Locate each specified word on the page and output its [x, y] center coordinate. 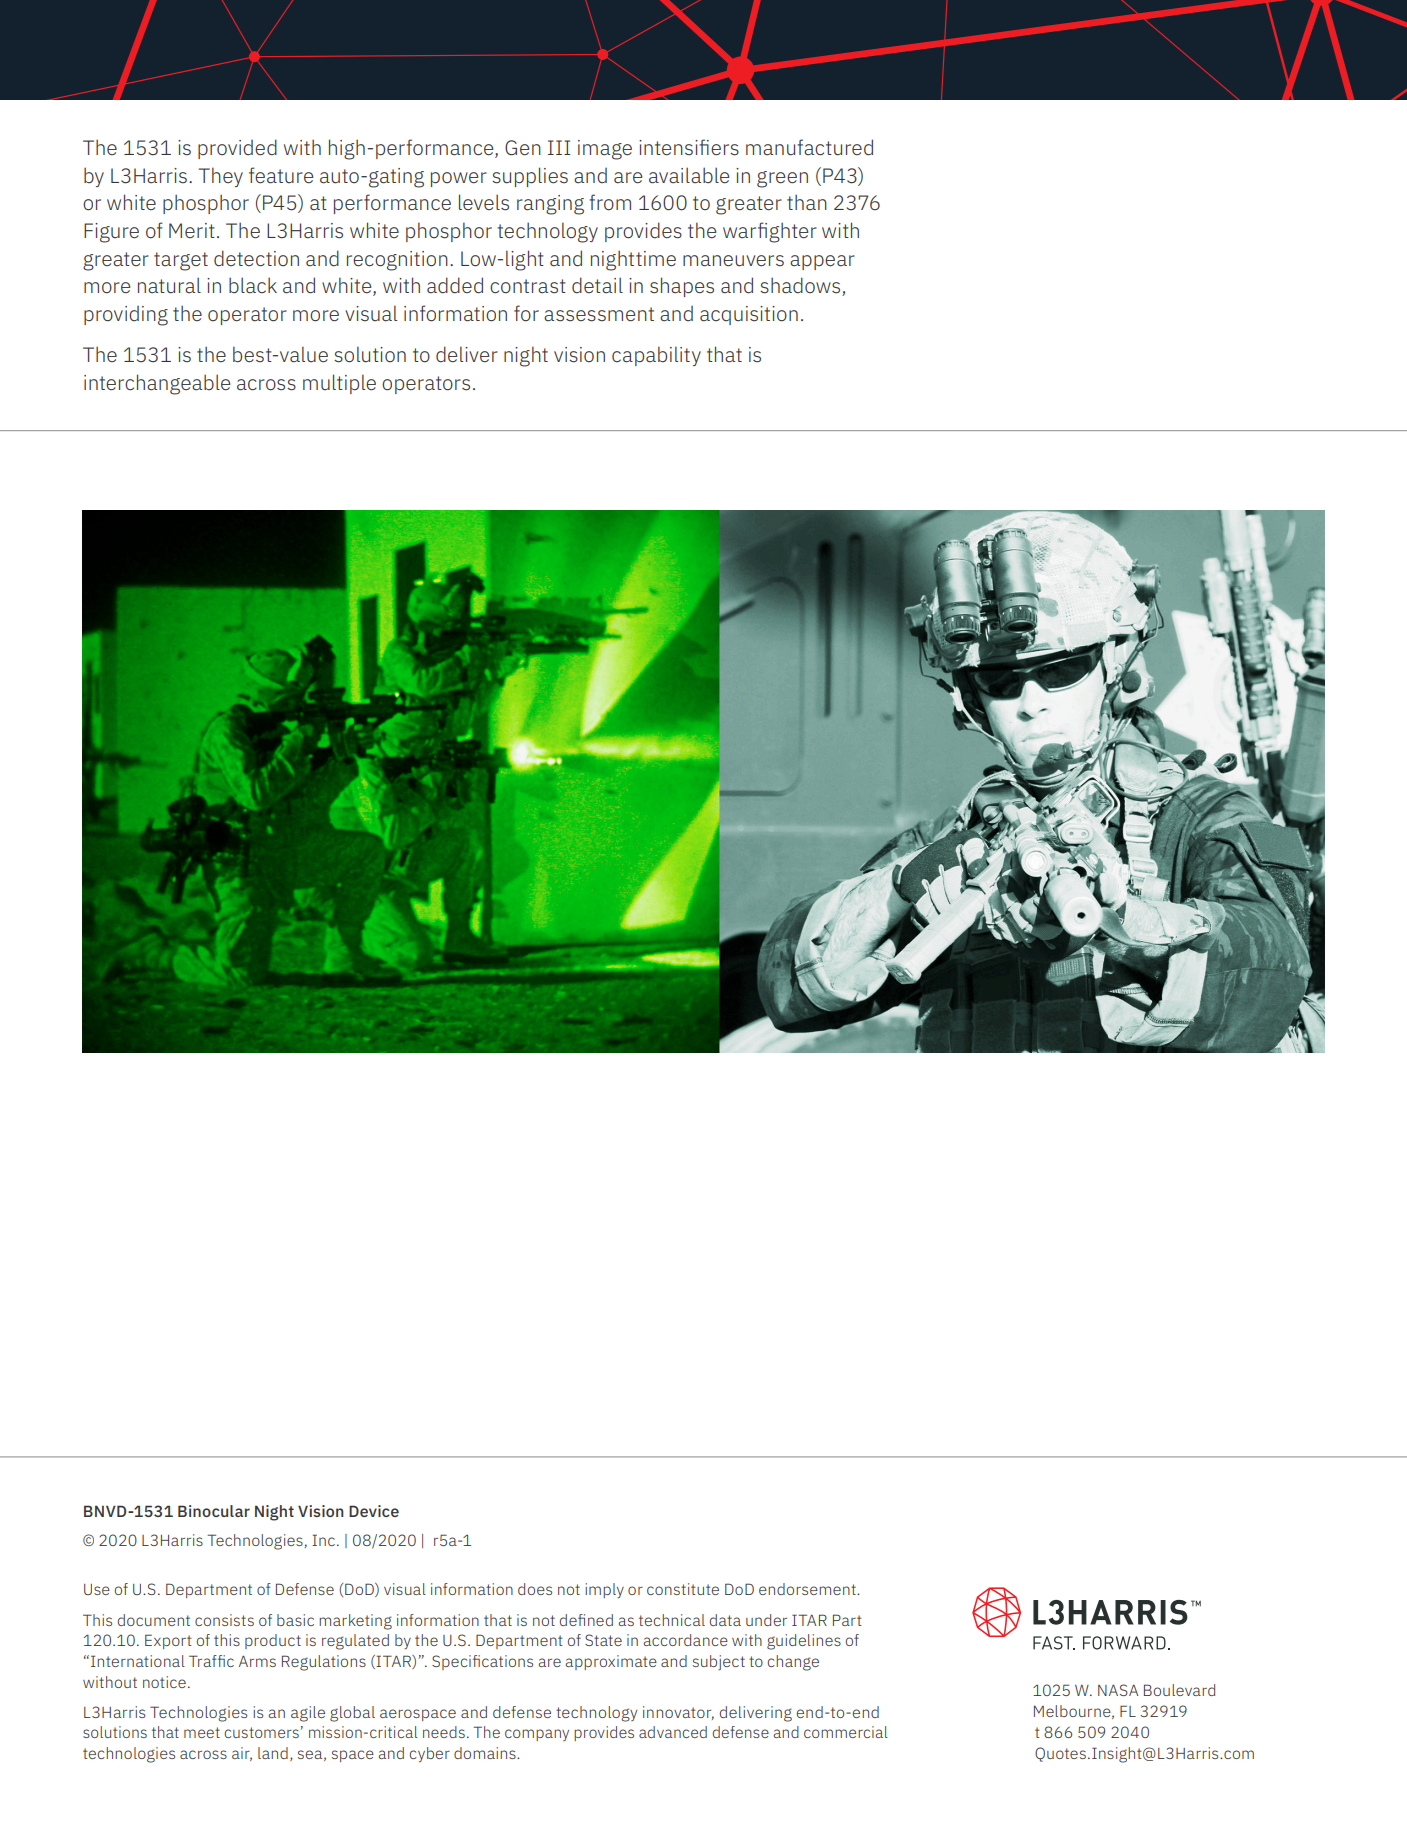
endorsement [808, 1589]
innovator [678, 1713]
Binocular [214, 1511]
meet [202, 1732]
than [807, 202]
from [610, 202]
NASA [1118, 1690]
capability [656, 356]
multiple [339, 384]
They [221, 177]
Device [374, 1511]
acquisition [749, 315]
